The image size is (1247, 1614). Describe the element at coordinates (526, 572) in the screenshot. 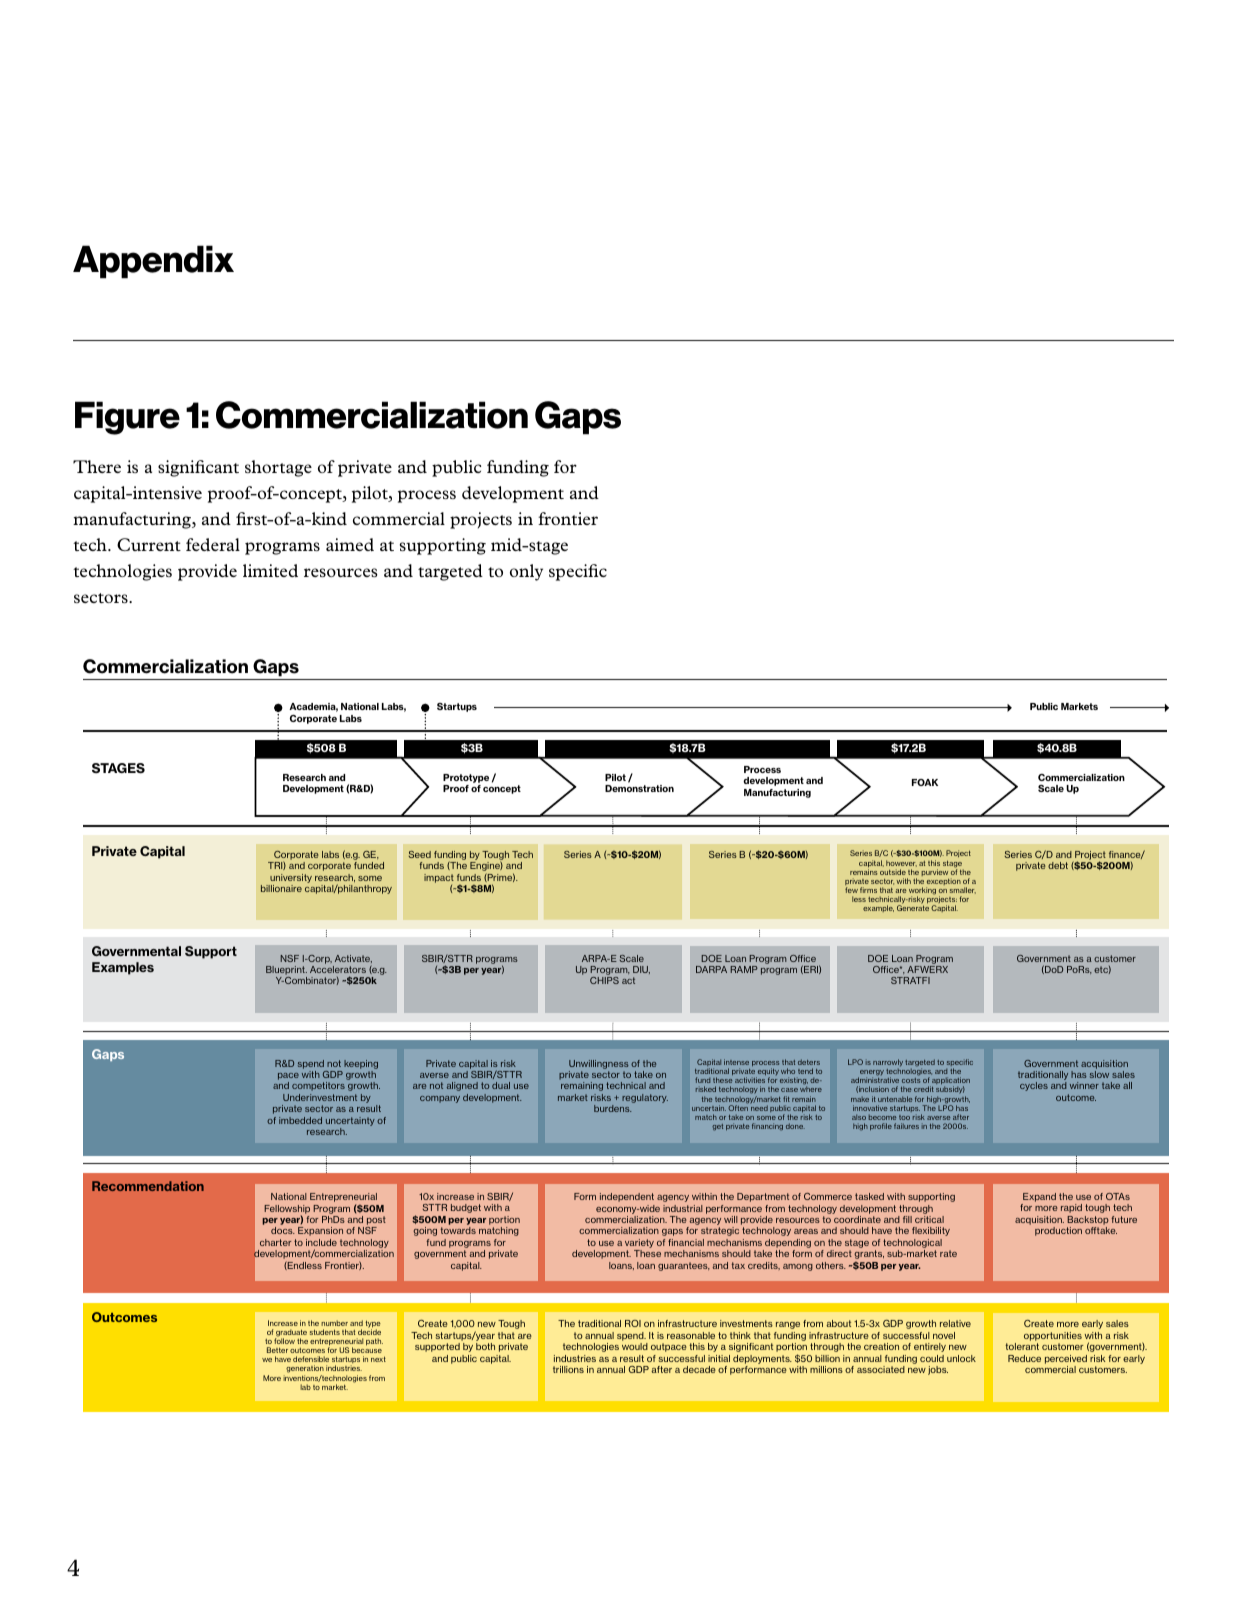

I see `only` at that location.
